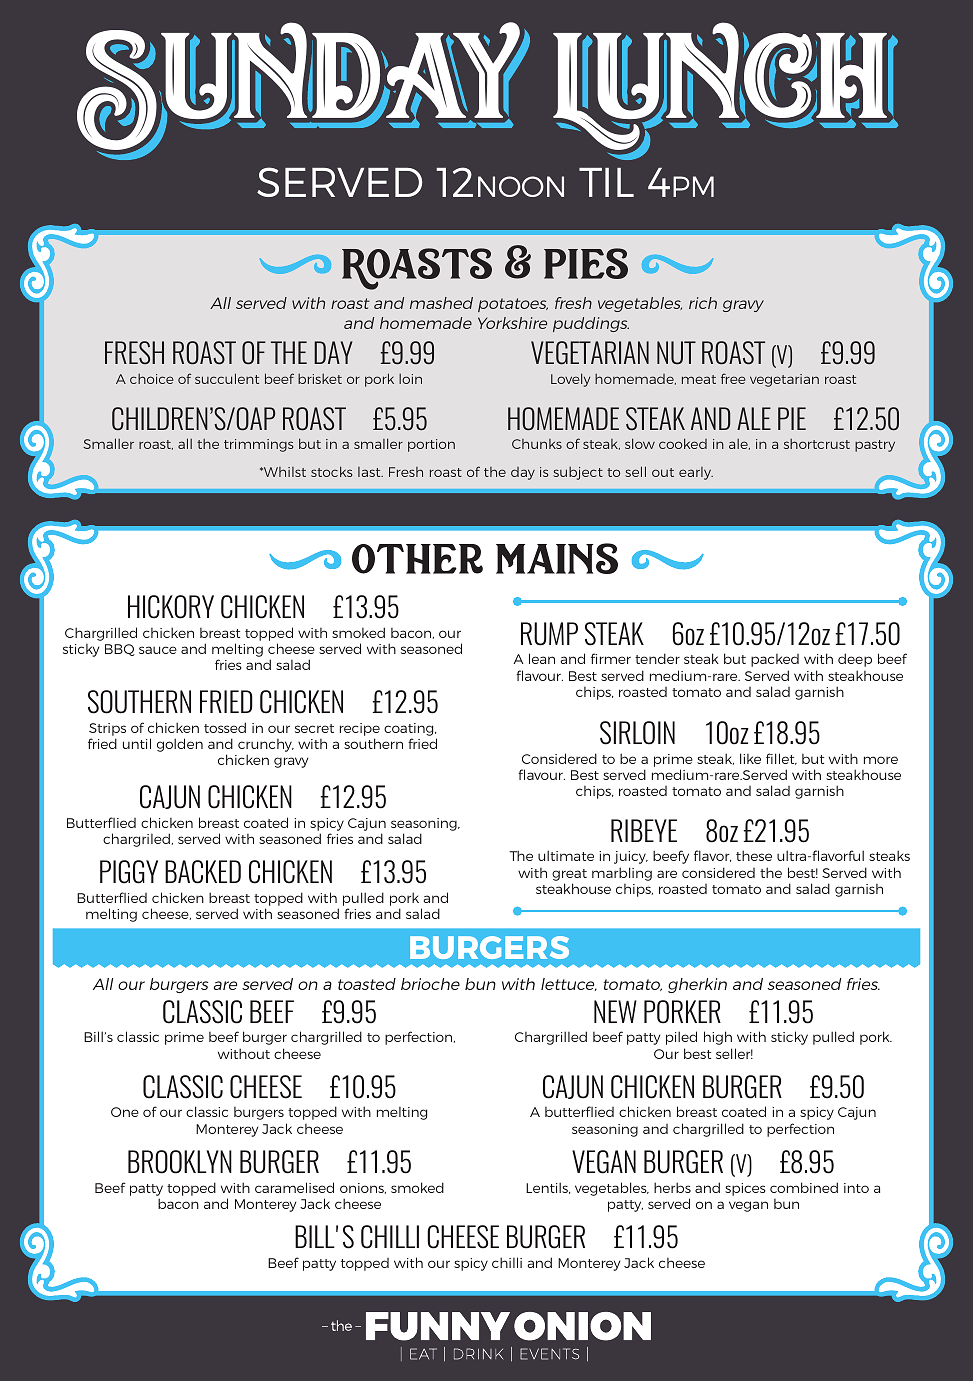  I want to click on BACKED, so click(203, 872).
